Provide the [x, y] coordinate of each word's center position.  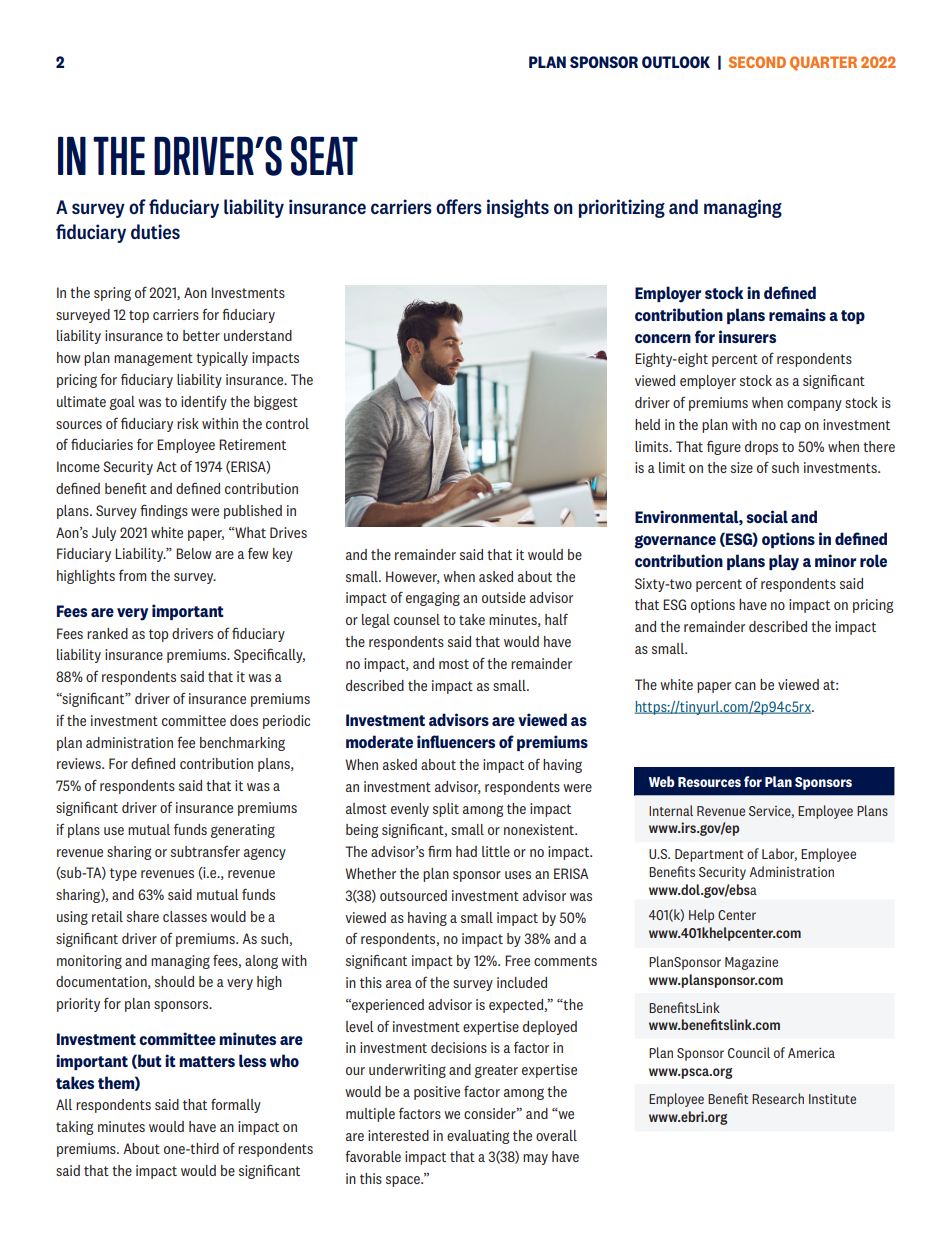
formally [236, 1105]
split [446, 810]
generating [243, 831]
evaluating [478, 1137]
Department [709, 855]
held [647, 424]
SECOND [757, 62]
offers [459, 206]
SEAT [324, 156]
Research [778, 1098]
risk [188, 423]
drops [761, 448]
